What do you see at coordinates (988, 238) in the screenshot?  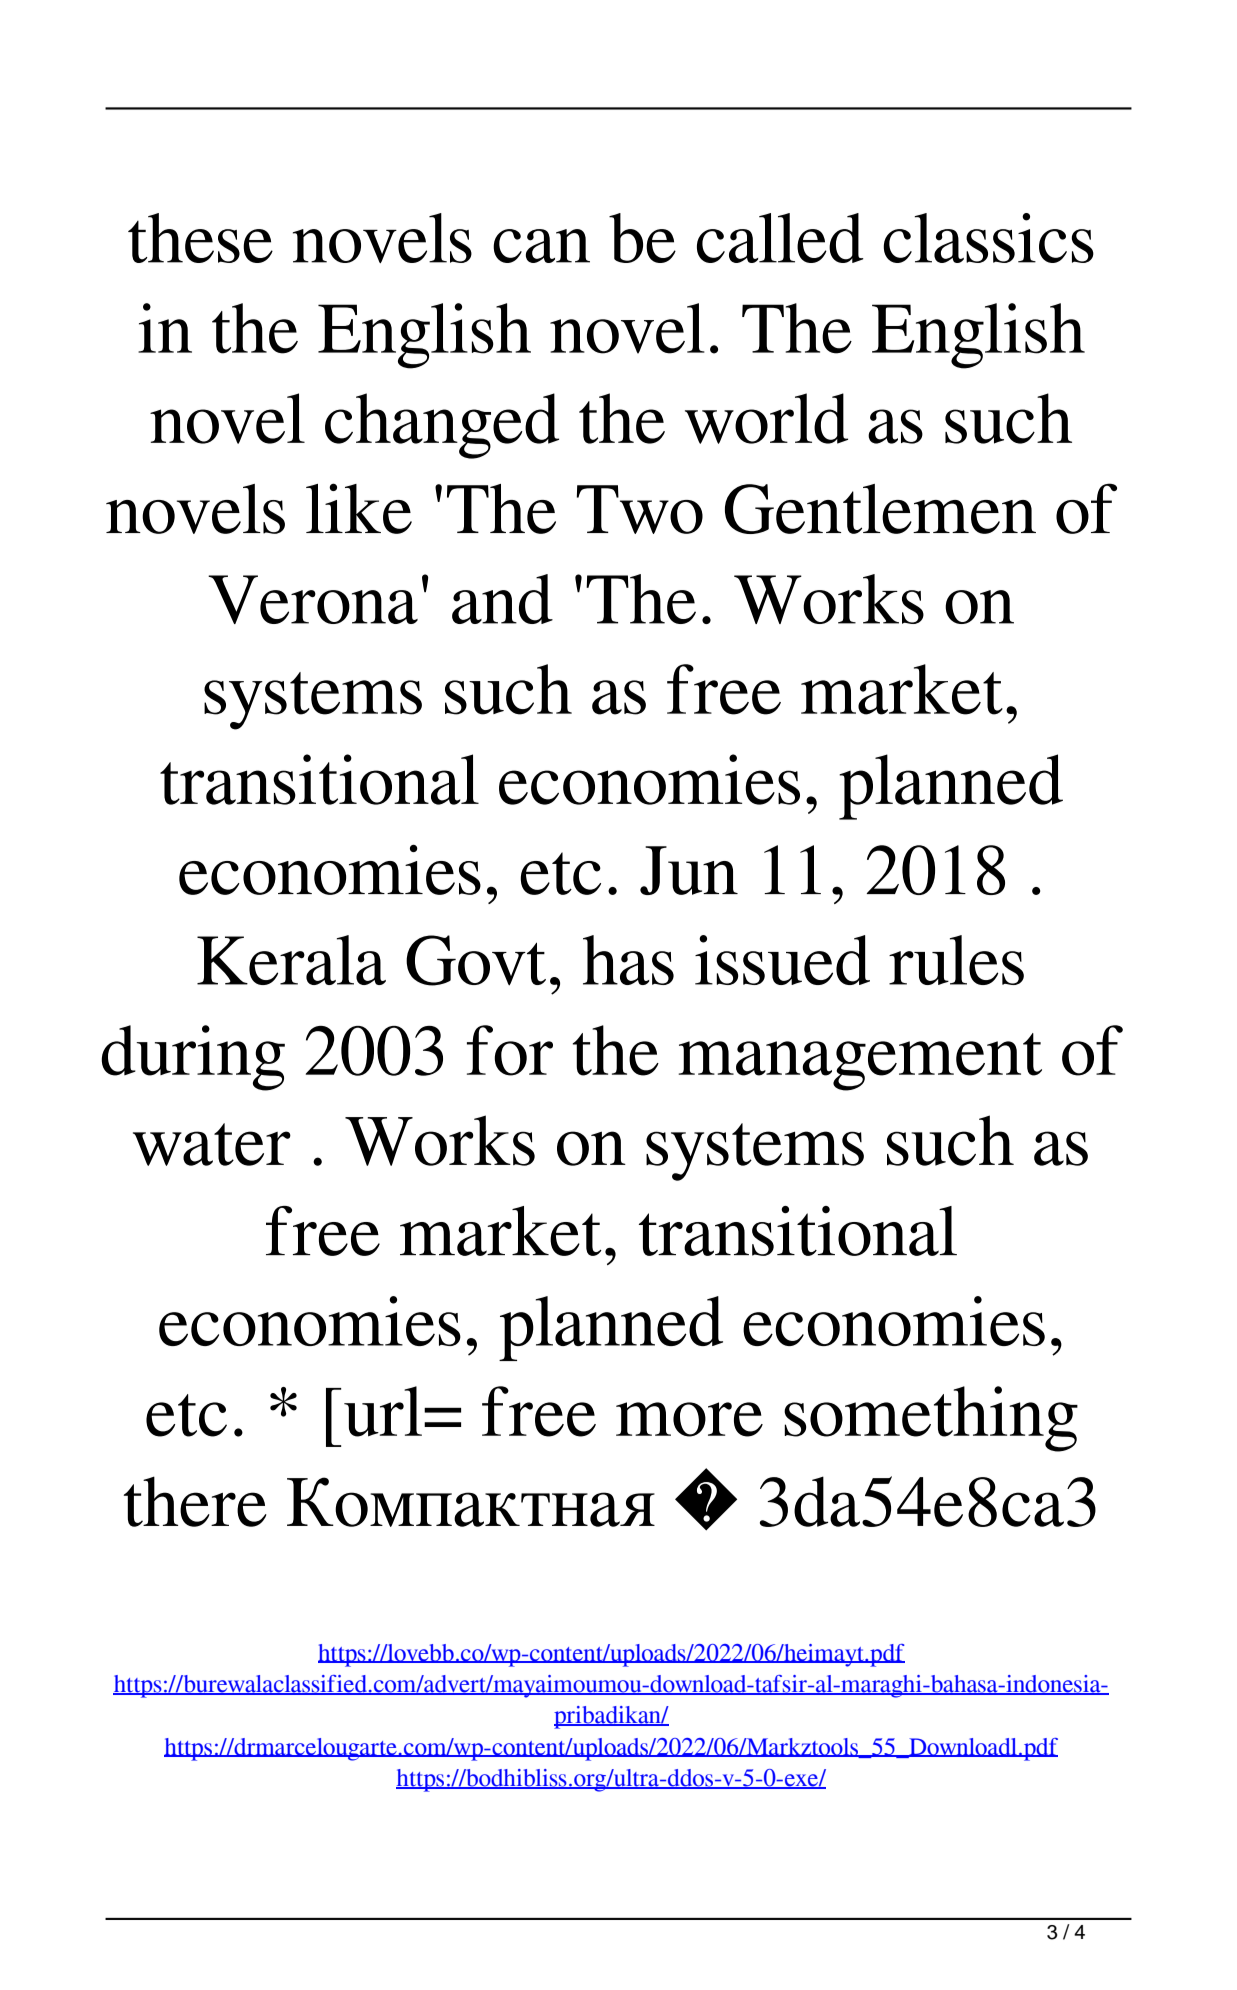 I see `classics` at bounding box center [988, 238].
